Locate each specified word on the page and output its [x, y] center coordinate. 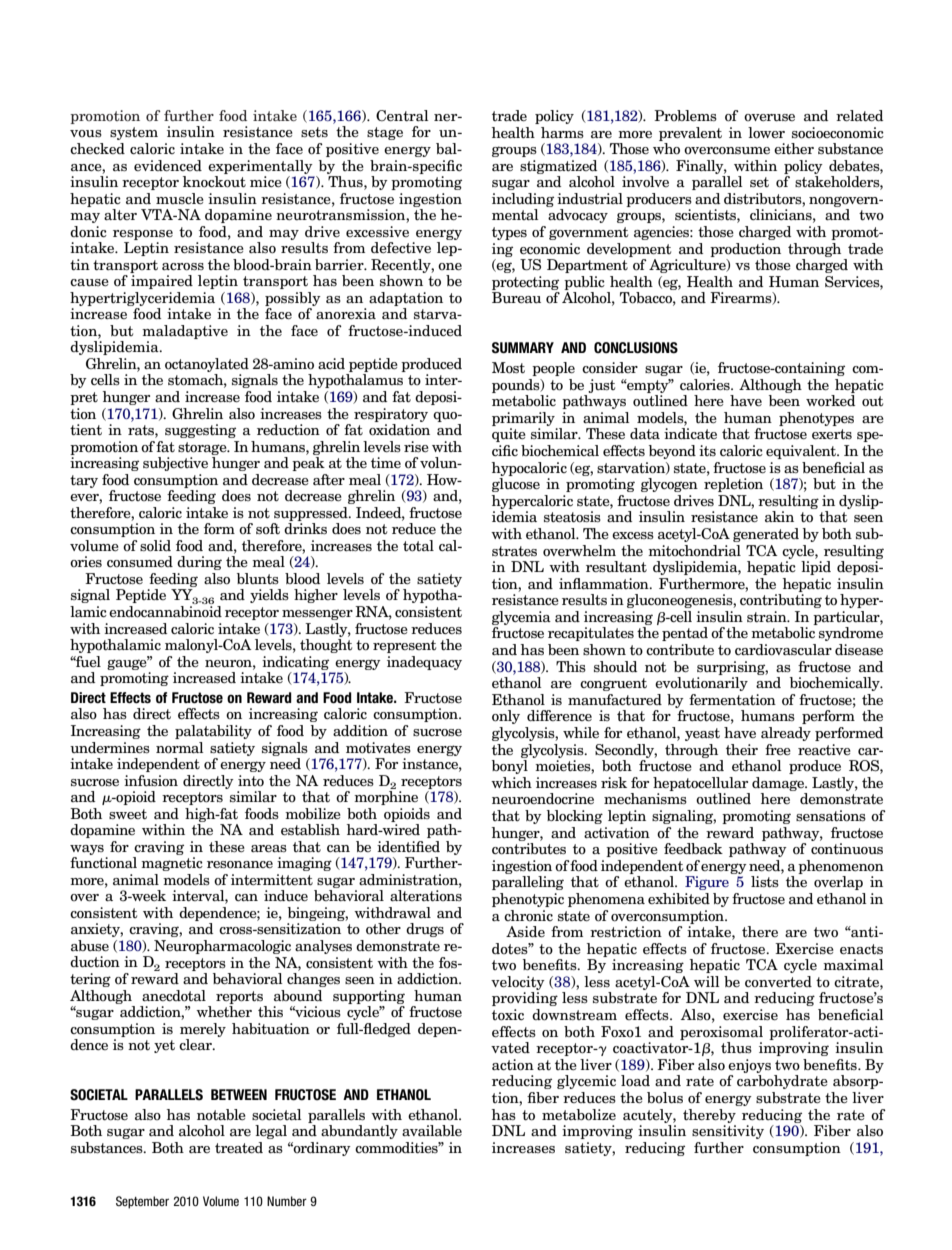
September [142, 1202]
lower [766, 133]
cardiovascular [783, 650]
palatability [213, 732]
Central [402, 115]
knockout [214, 182]
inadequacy [424, 663]
